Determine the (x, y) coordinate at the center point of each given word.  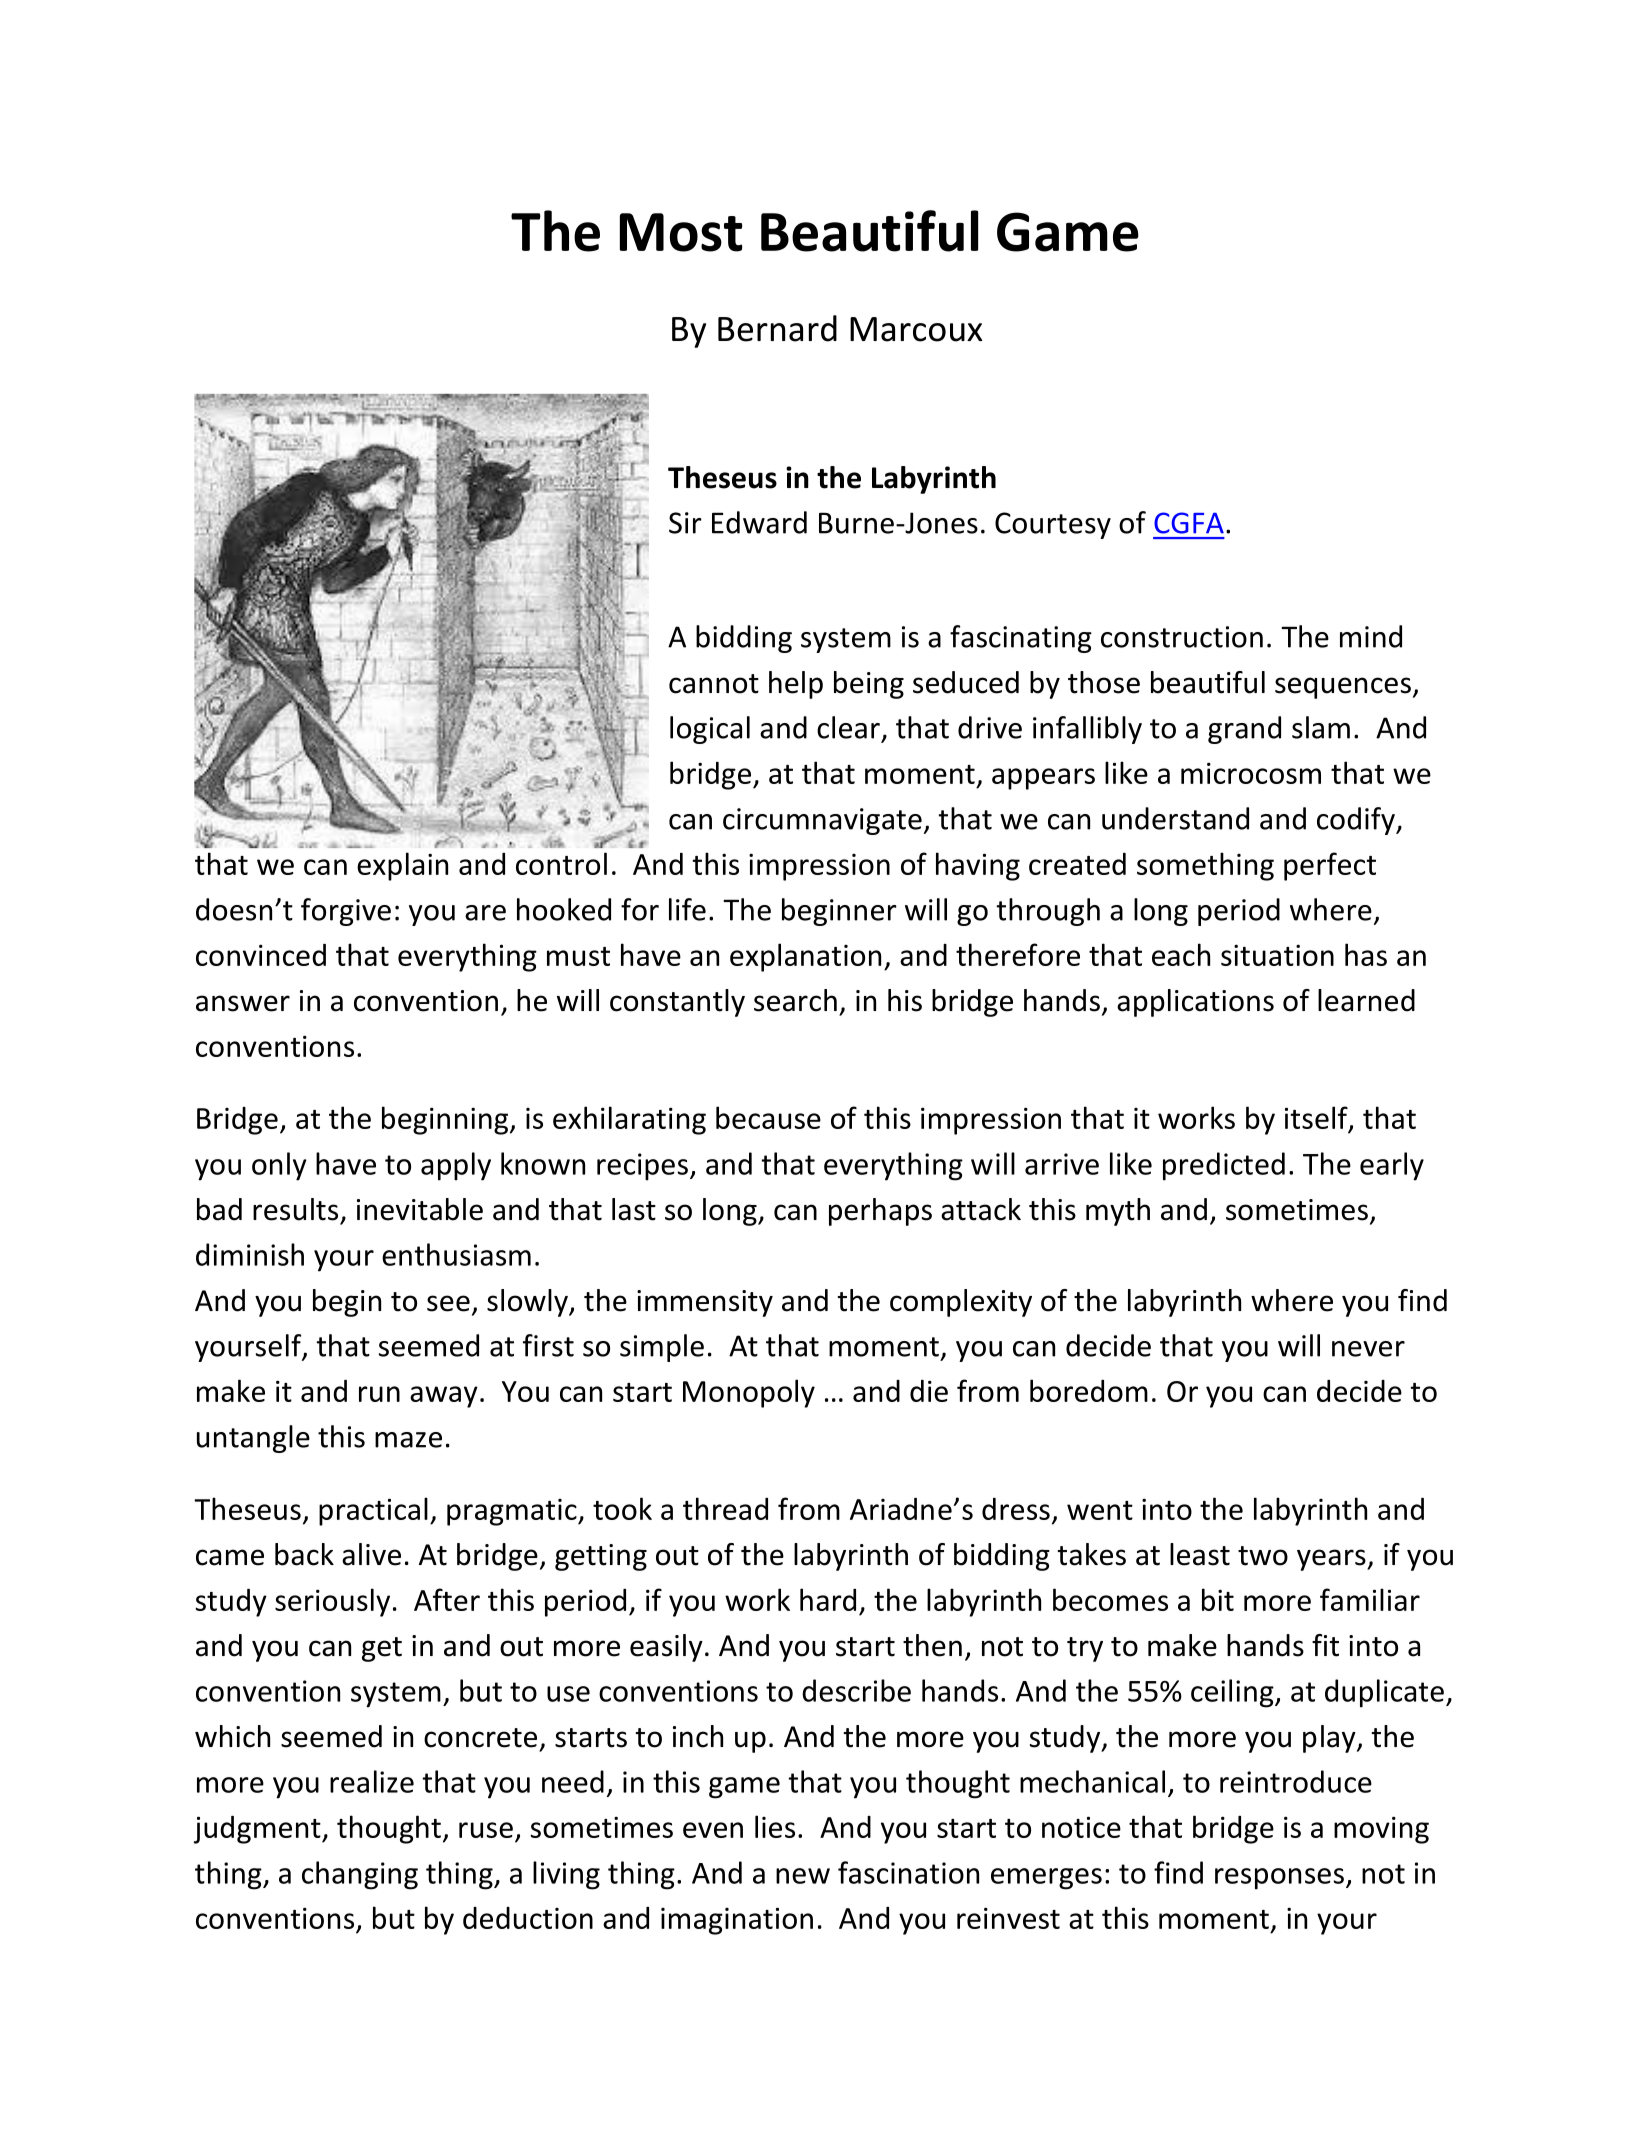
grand (1244, 730)
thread (725, 1508)
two (1263, 1556)
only (279, 1166)
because (768, 1117)
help (796, 685)
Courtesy (1053, 525)
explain (402, 866)
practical (373, 1511)
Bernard (777, 328)
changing (360, 1875)
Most (681, 232)
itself (1317, 1119)
